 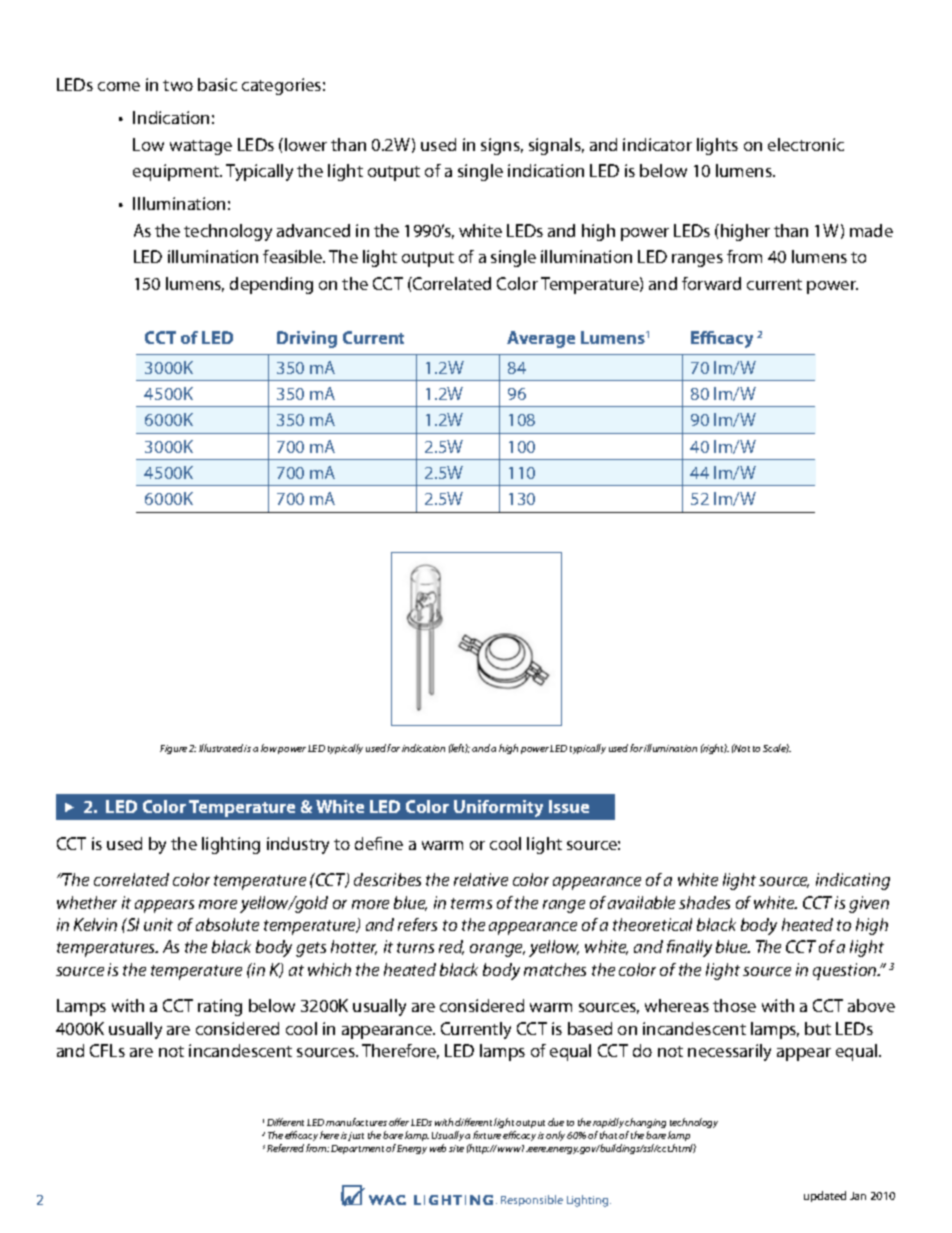 What do you see at coordinates (178, 85) in the screenshot?
I see `two` at bounding box center [178, 85].
